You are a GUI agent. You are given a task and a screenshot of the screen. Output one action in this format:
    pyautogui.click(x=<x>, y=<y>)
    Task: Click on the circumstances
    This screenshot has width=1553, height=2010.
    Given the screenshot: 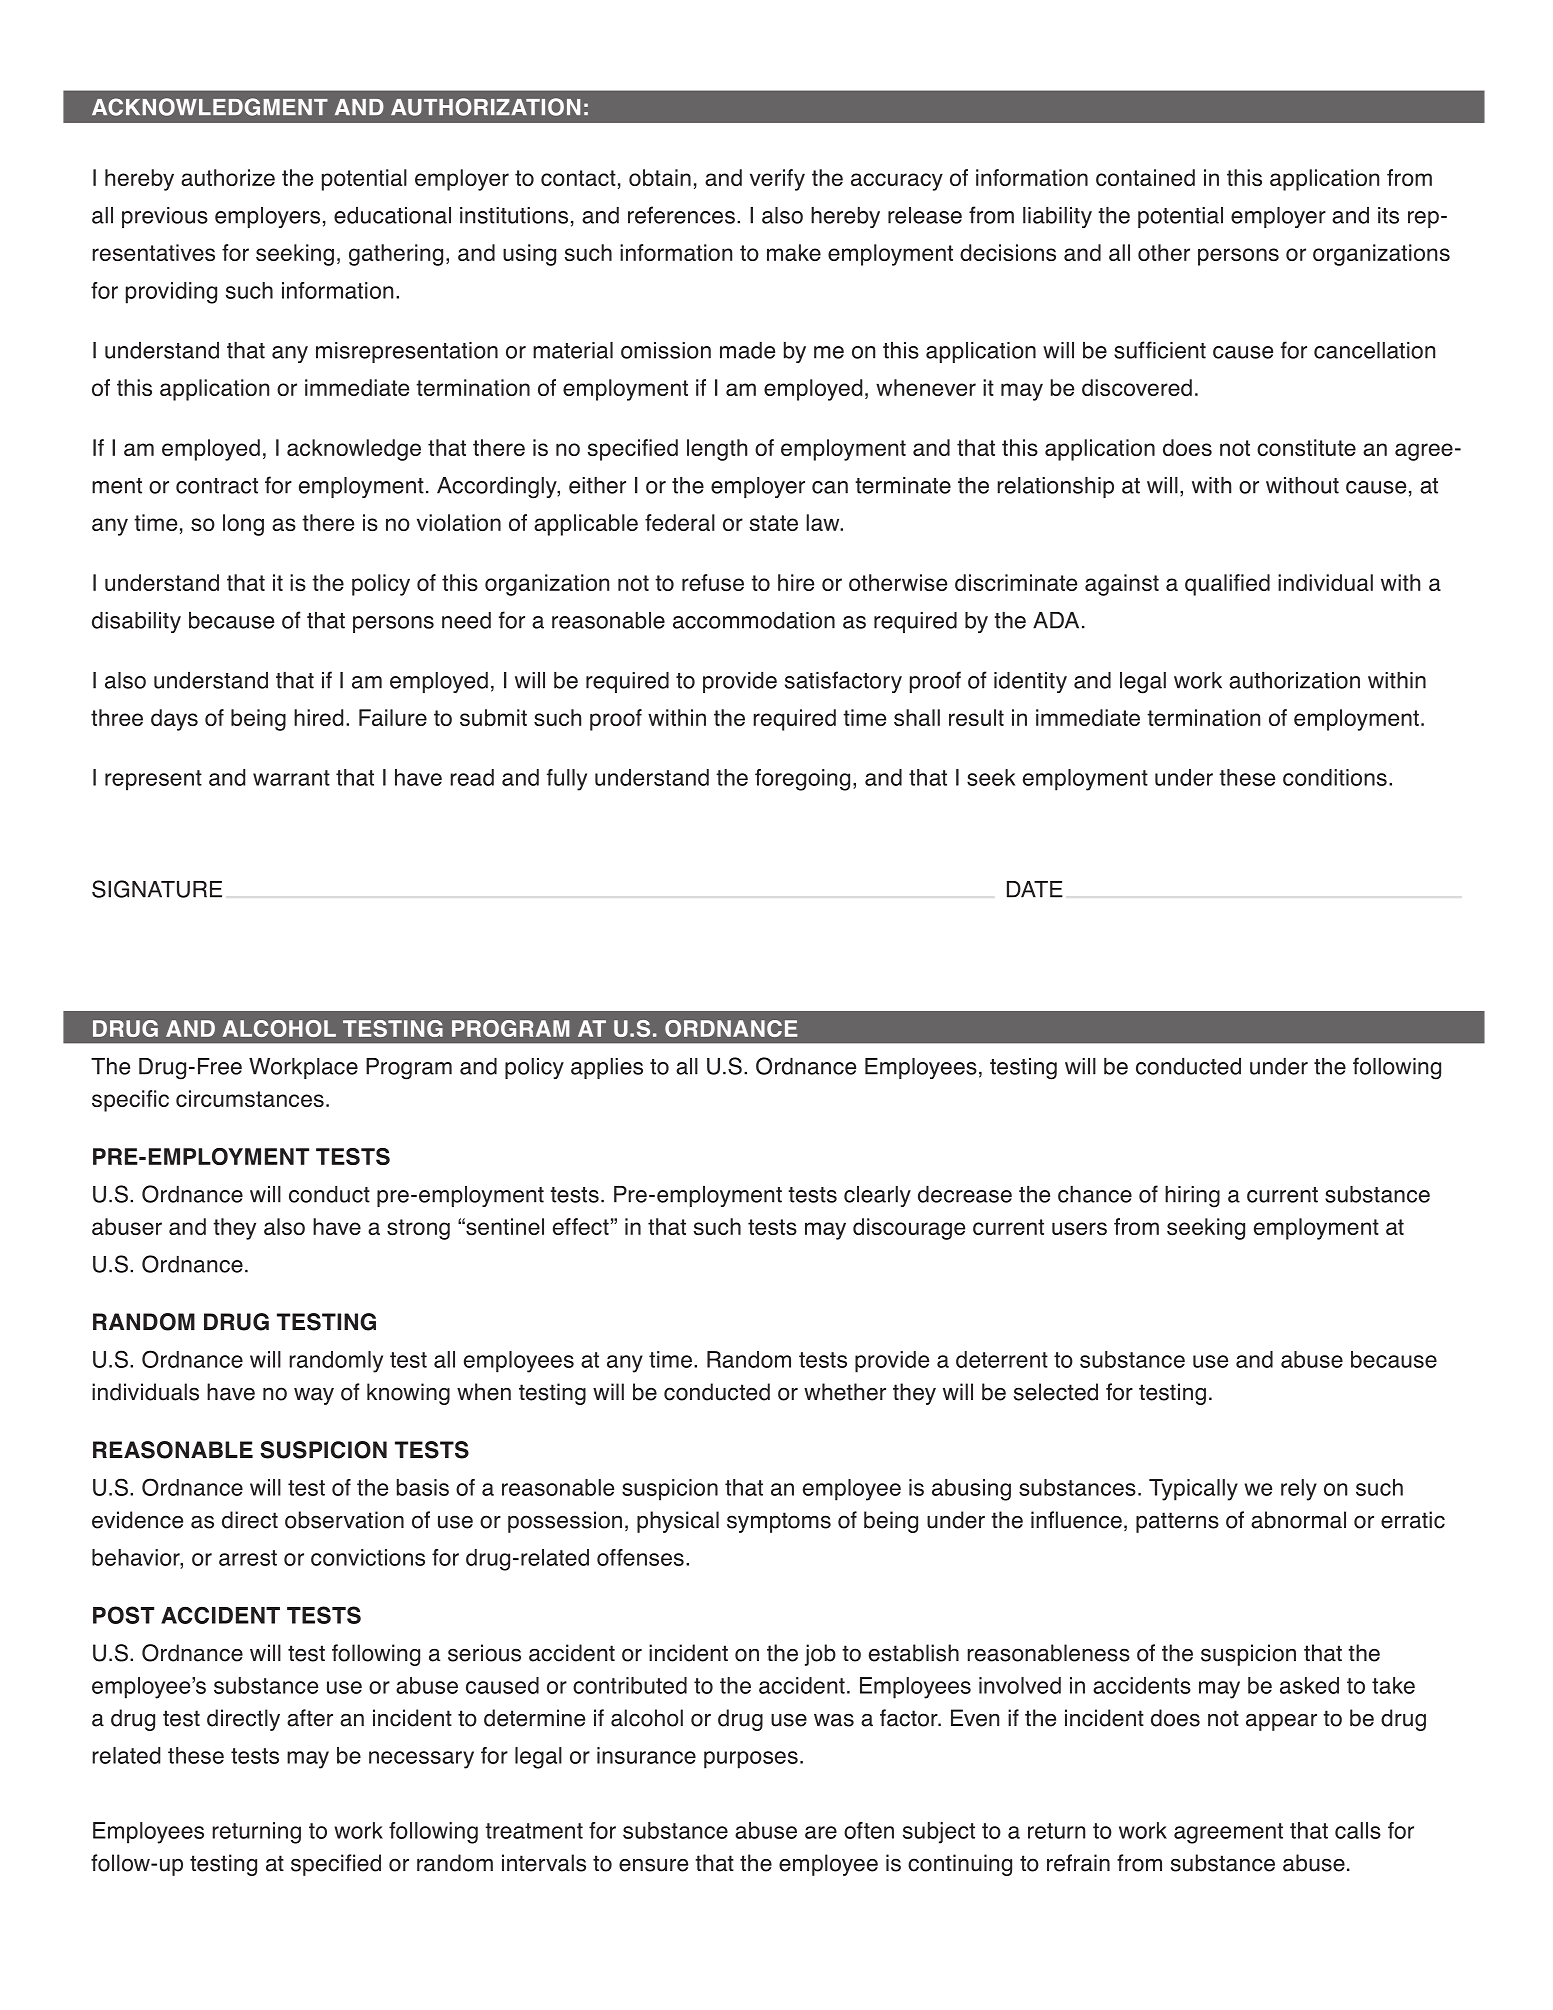 What is the action you would take?
    pyautogui.click(x=250, y=1098)
